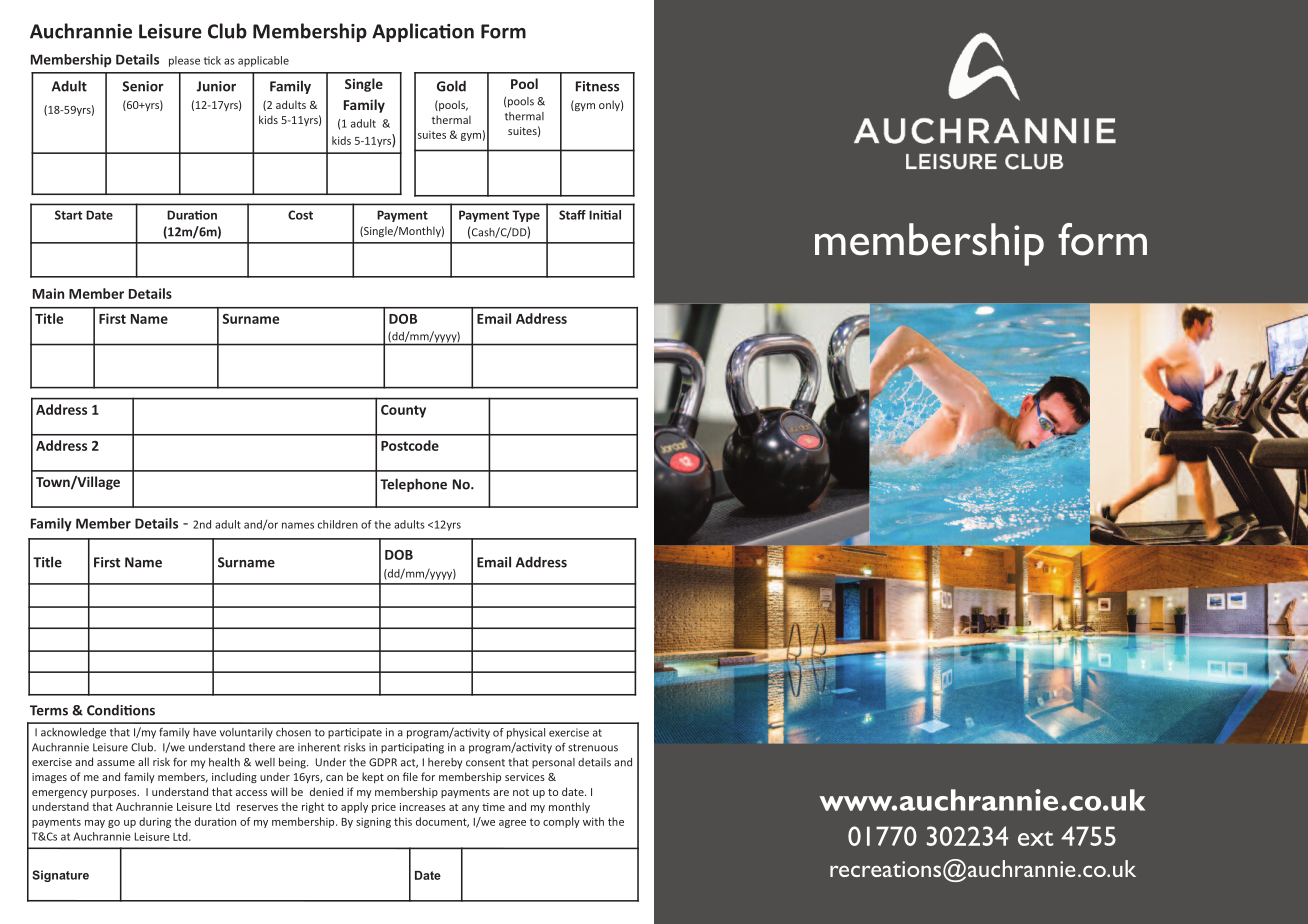 This document has width=1308, height=924. I want to click on Fitness, so click(597, 86).
